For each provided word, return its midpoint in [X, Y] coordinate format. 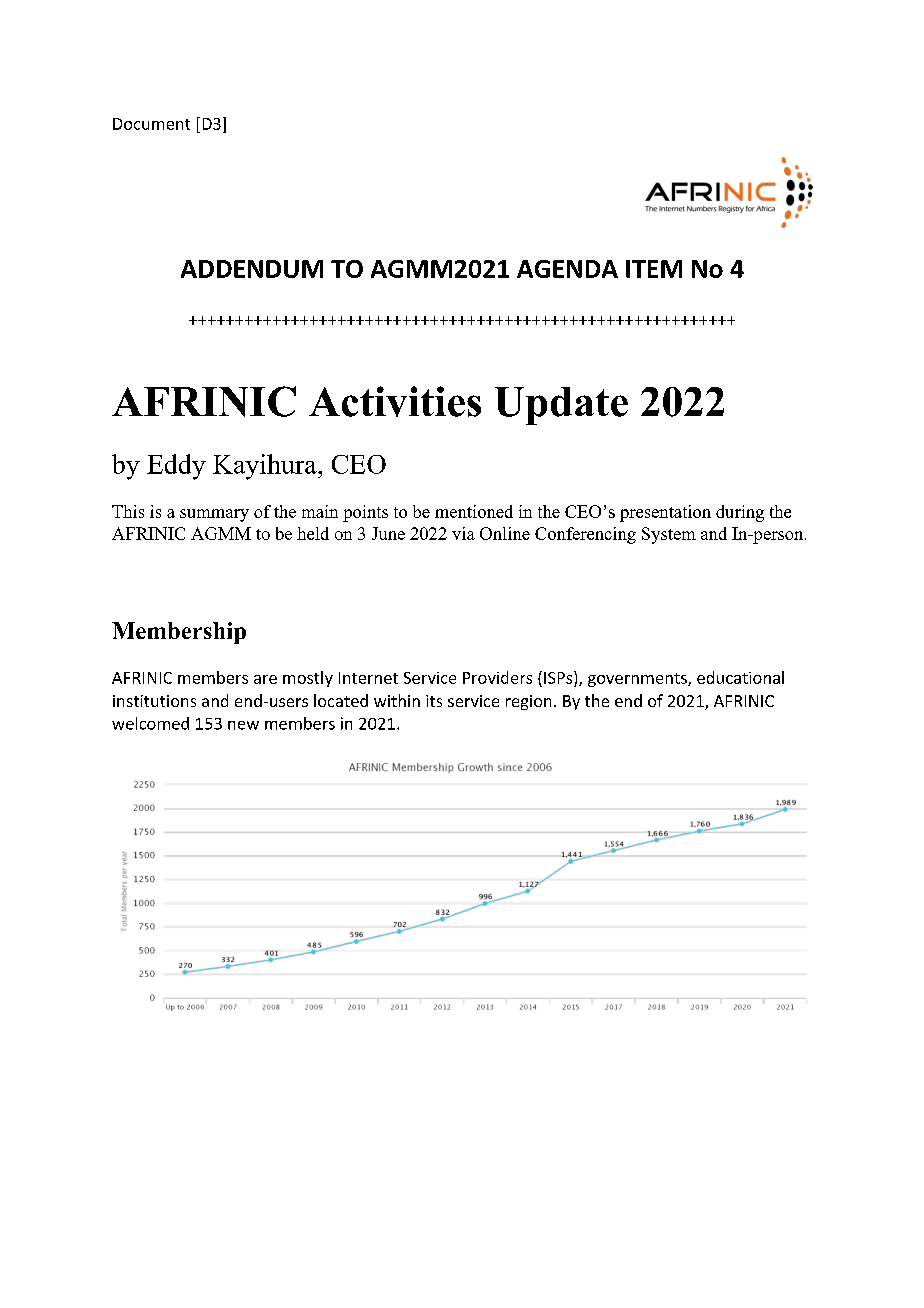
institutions [154, 701]
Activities [395, 401]
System [669, 535]
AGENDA [567, 269]
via [463, 533]
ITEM [654, 269]
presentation [665, 513]
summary [214, 515]
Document [151, 124]
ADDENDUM [252, 269]
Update [561, 406]
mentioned [474, 511]
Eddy [176, 467]
